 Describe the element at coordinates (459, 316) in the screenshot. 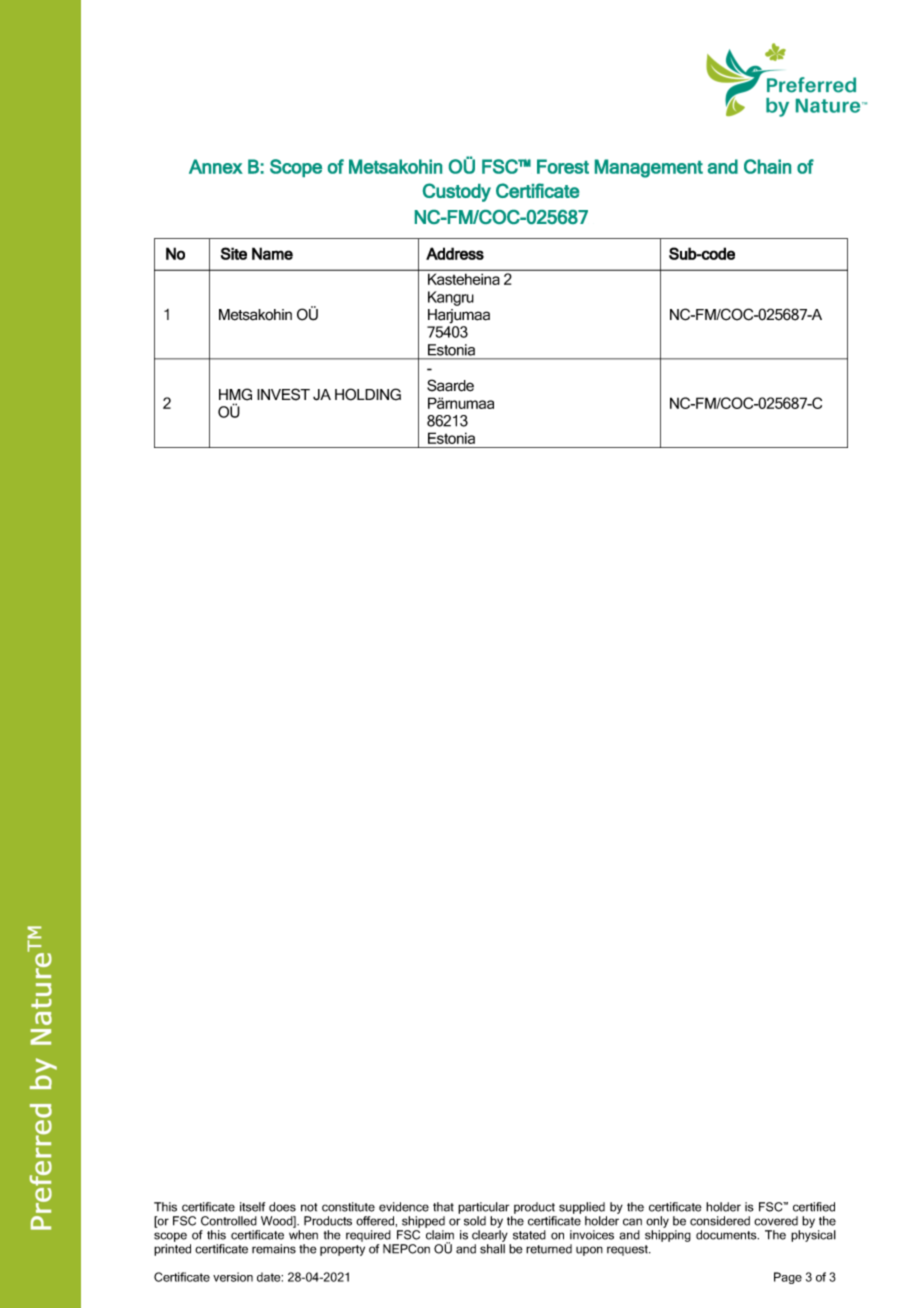

I see `Harjumaa` at that location.
